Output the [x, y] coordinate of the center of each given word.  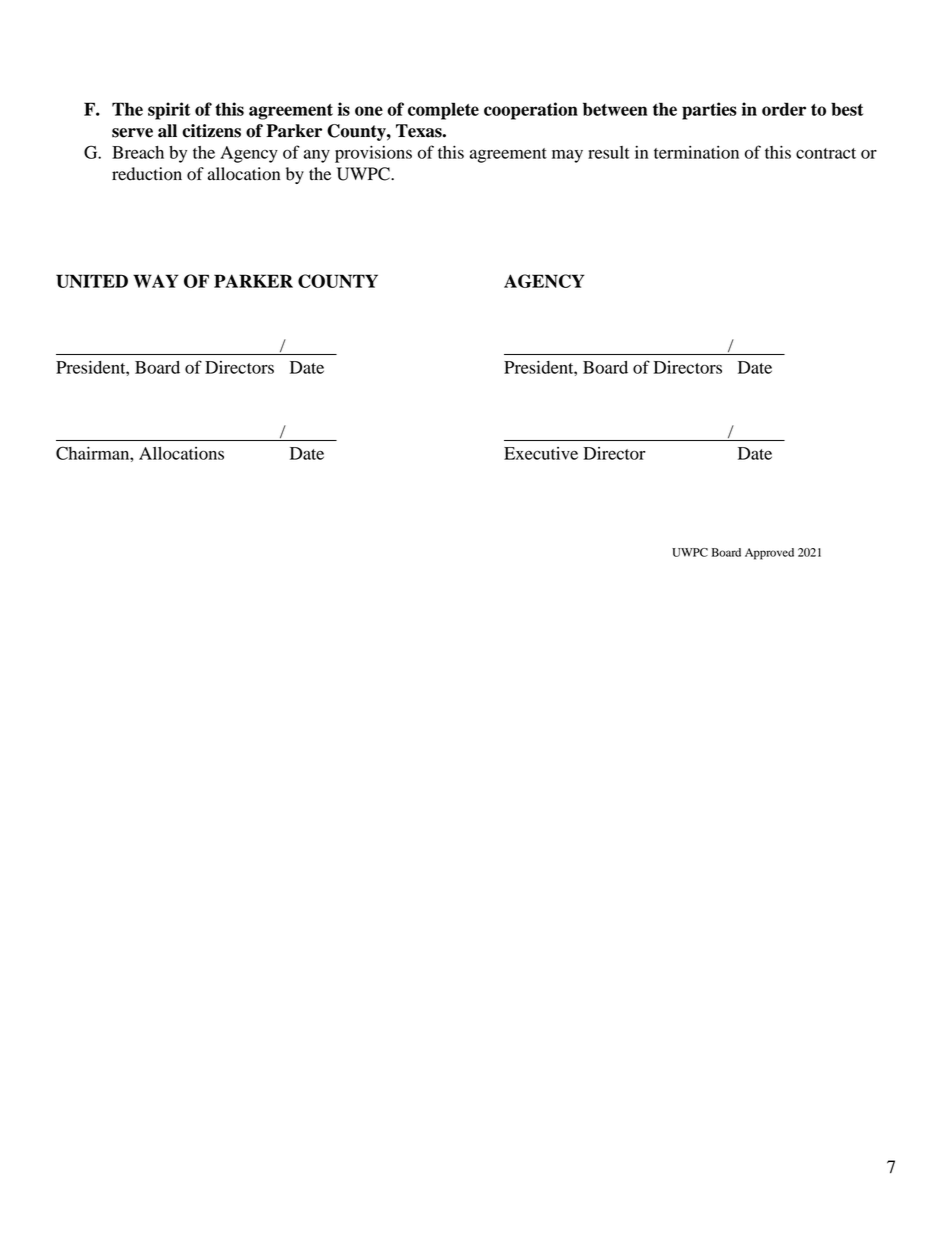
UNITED [92, 281]
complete [443, 111]
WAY [156, 281]
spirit [169, 111]
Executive [541, 453]
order [784, 109]
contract [826, 153]
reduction [147, 174]
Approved [769, 554]
